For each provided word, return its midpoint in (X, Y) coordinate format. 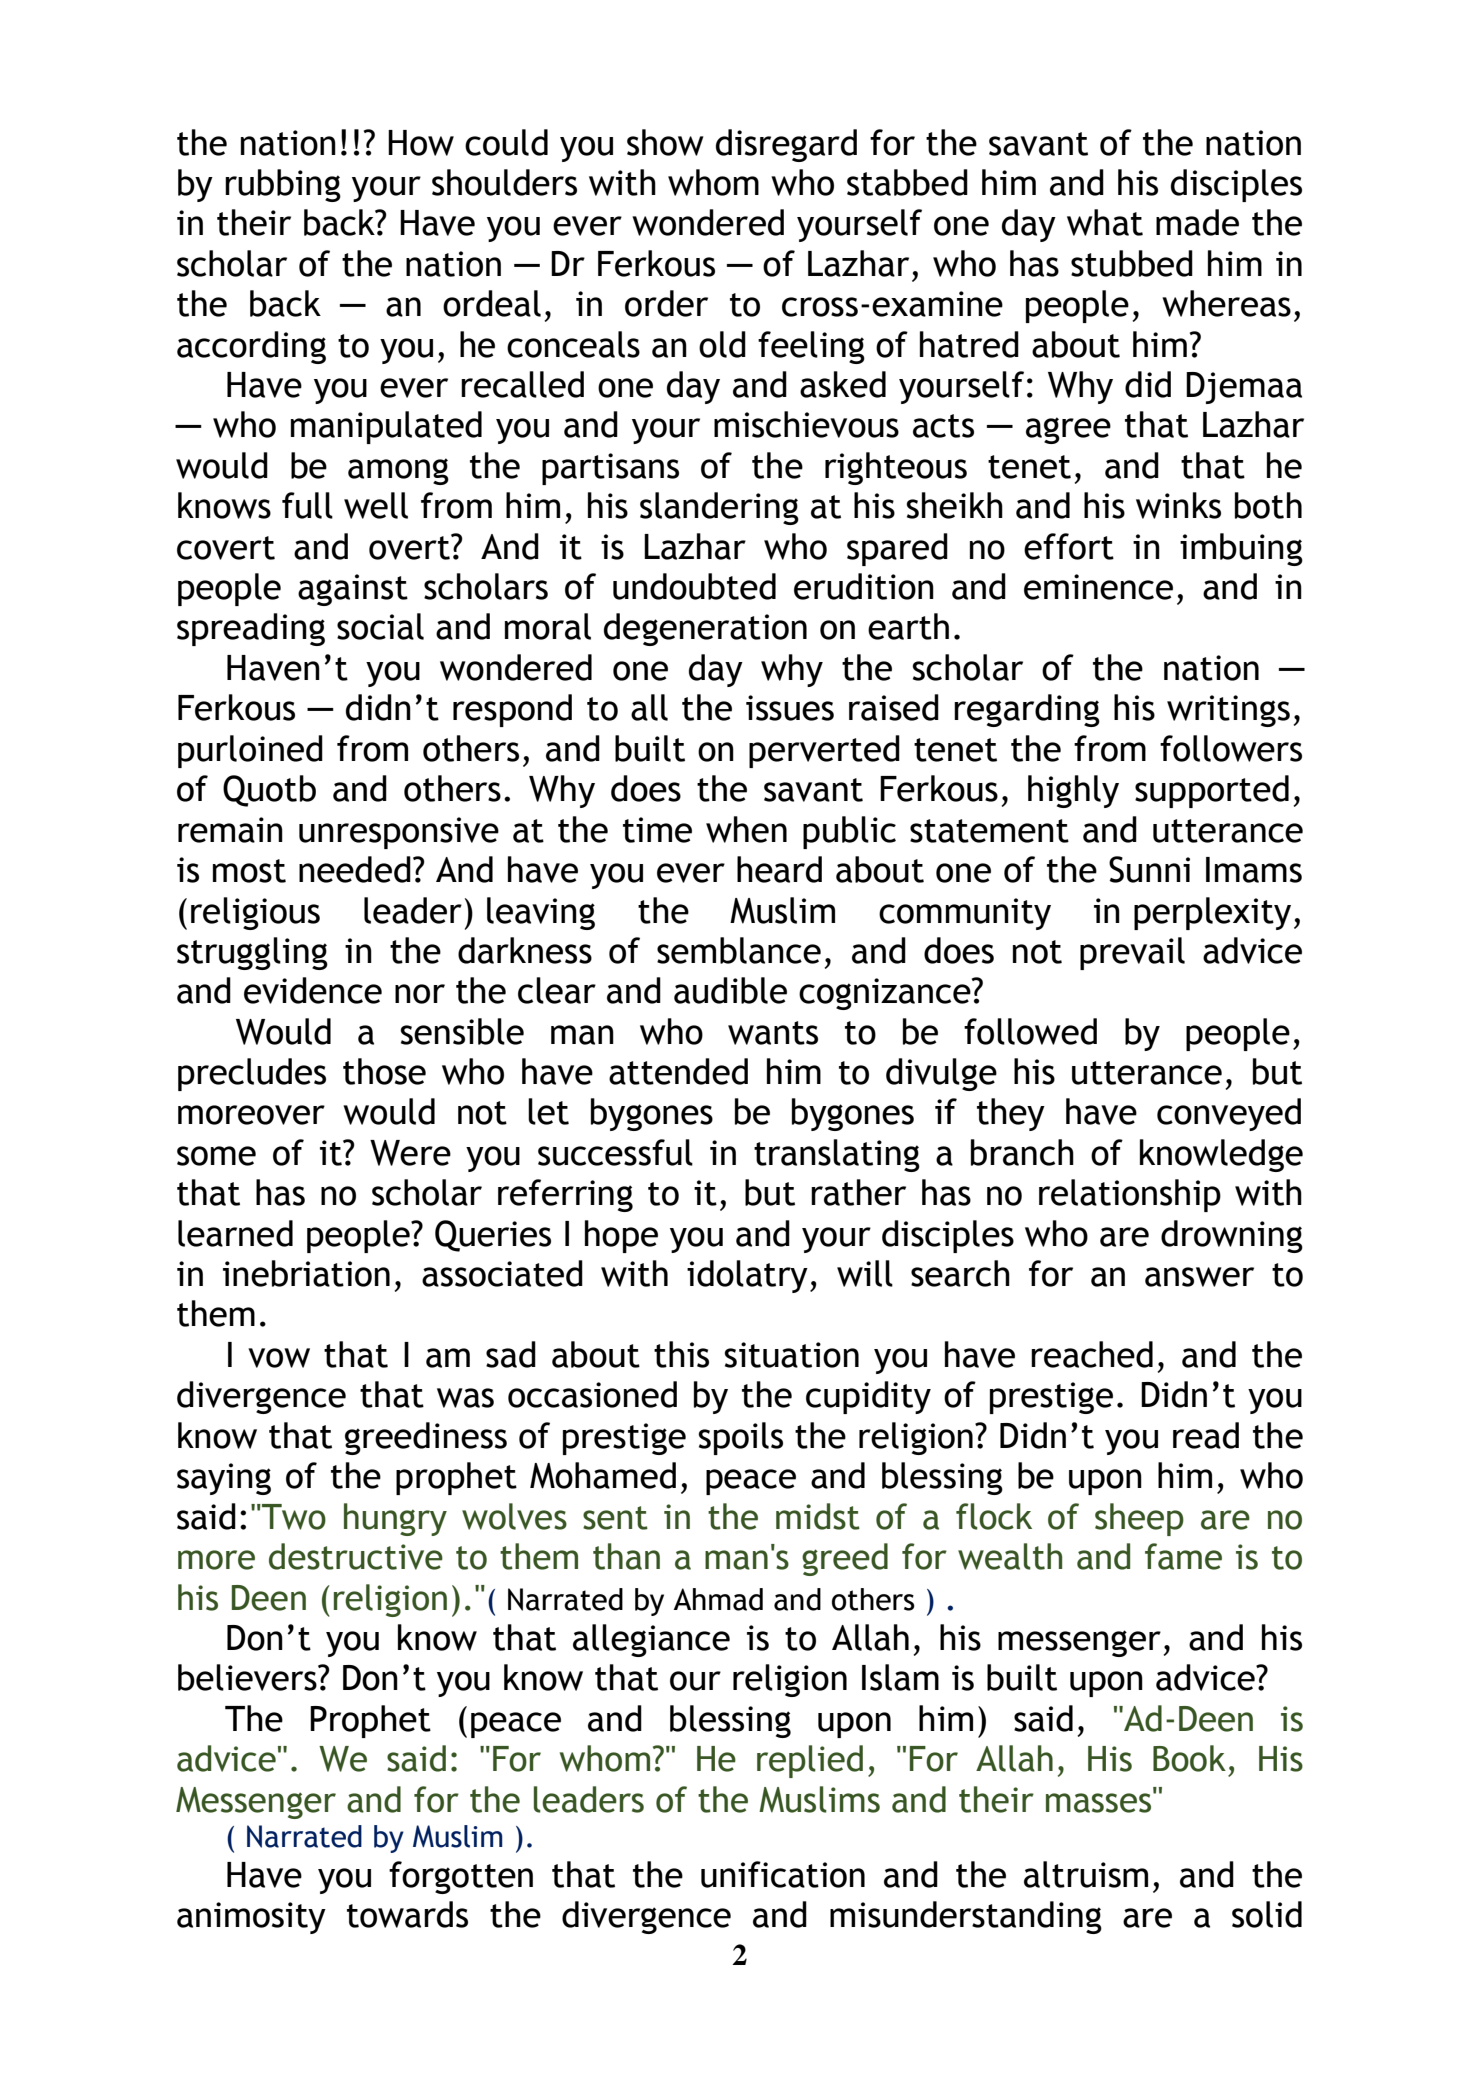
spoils (740, 1438)
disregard (786, 145)
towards (407, 1914)
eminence (1098, 587)
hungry (395, 1519)
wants (773, 1033)
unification (783, 1874)
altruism (1086, 1874)
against (353, 590)
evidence (313, 990)
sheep (1139, 1519)
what (1105, 222)
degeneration (705, 629)
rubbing (283, 185)
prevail (1132, 953)
